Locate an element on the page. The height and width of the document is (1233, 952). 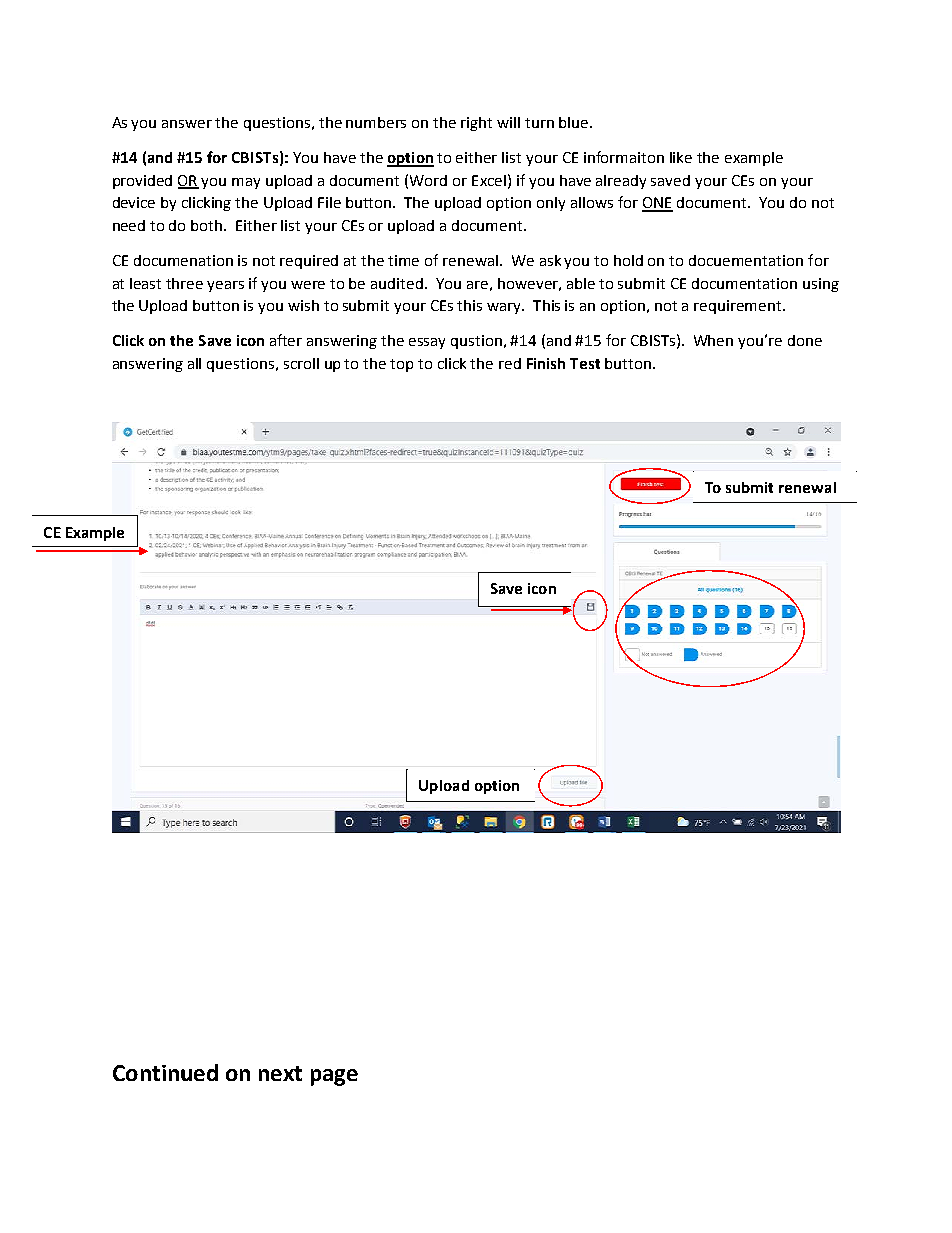
Continued is located at coordinates (165, 1072).
